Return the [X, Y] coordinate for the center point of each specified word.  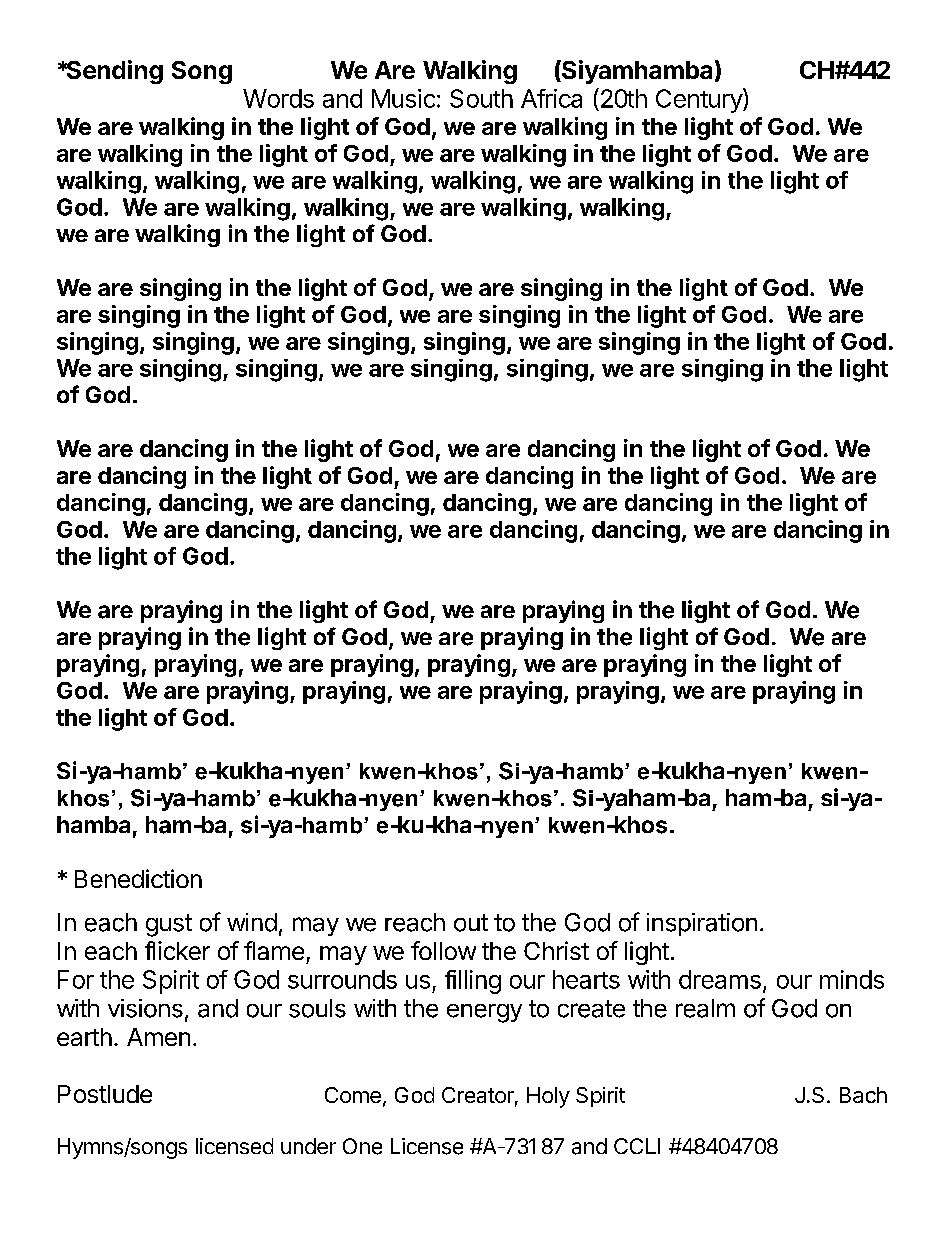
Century [700, 100]
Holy [548, 1097]
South [481, 98]
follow [443, 950]
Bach [863, 1095]
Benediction [138, 878]
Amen [158, 1037]
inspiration [702, 924]
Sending [113, 72]
